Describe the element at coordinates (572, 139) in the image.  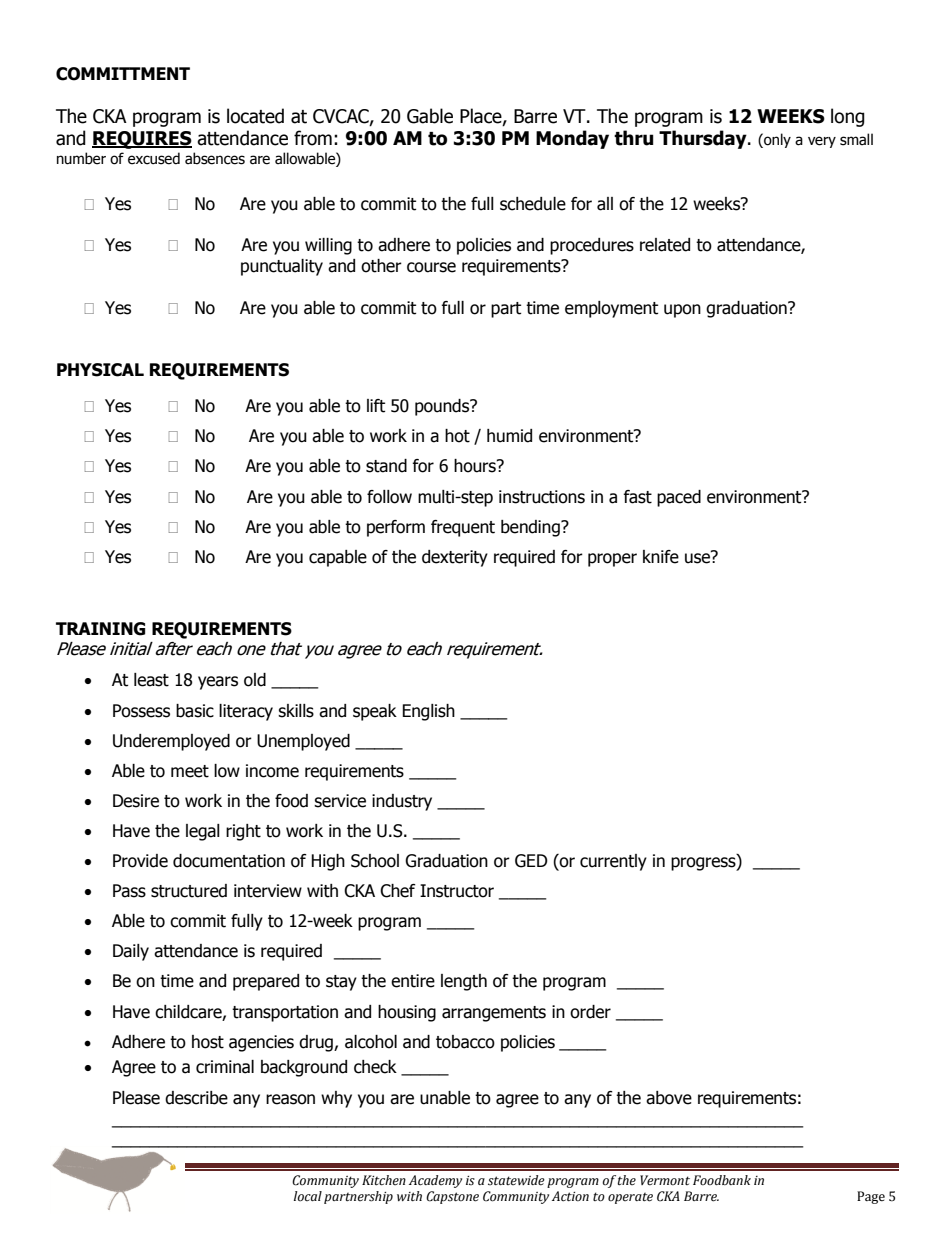
I see `Monday` at that location.
